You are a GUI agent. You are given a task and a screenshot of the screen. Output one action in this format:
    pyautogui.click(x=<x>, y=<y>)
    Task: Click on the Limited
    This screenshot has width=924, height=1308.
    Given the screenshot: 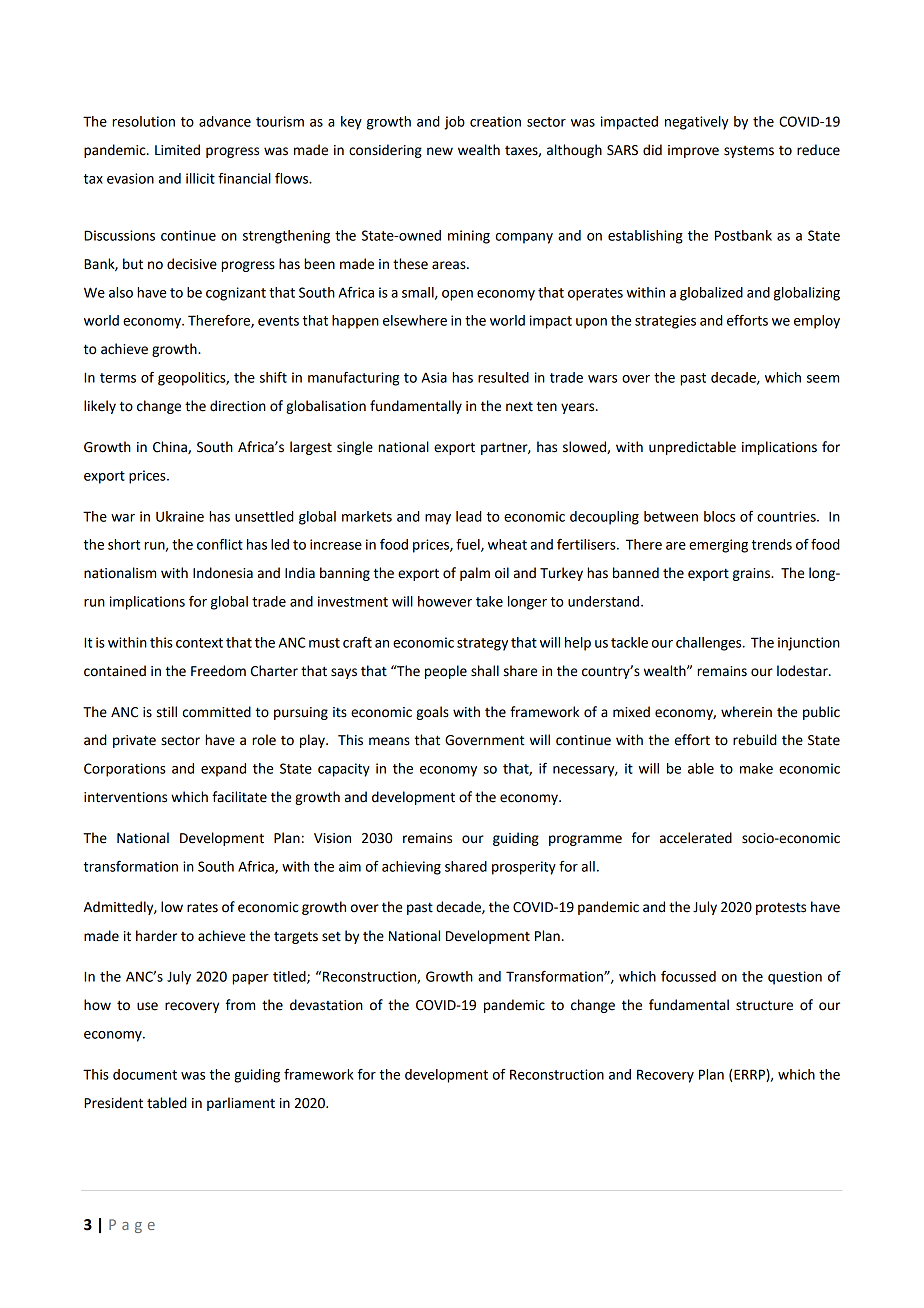 What is the action you would take?
    pyautogui.click(x=177, y=150)
